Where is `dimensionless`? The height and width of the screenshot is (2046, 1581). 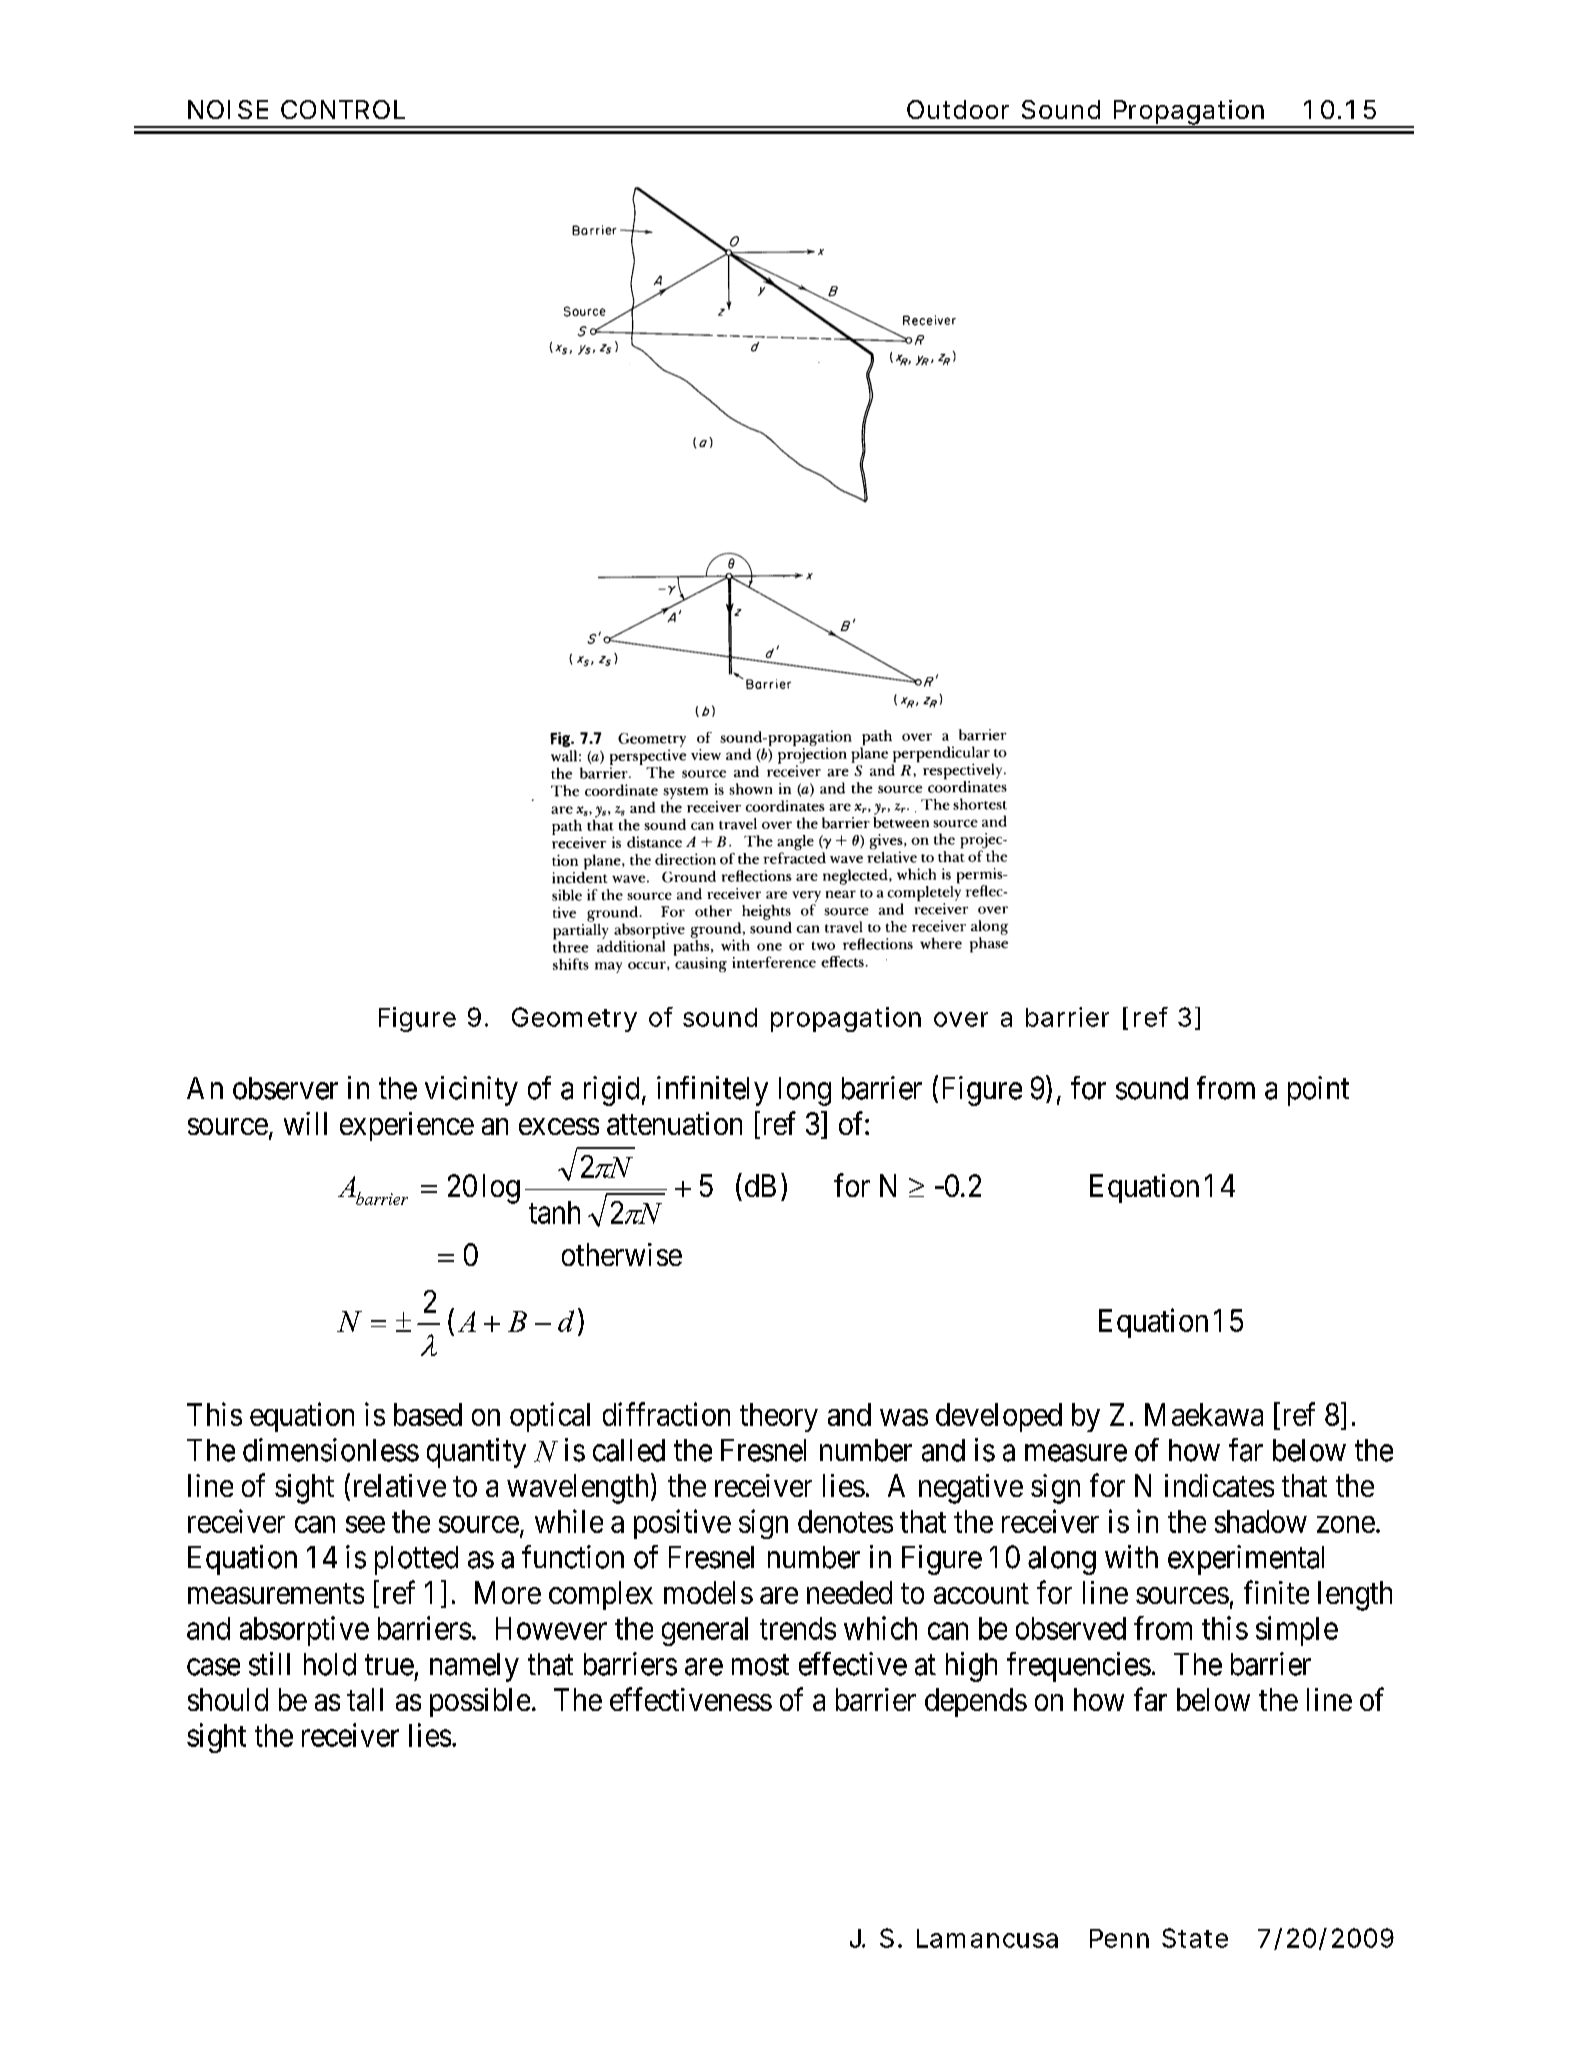
dimensionless is located at coordinates (331, 1450).
